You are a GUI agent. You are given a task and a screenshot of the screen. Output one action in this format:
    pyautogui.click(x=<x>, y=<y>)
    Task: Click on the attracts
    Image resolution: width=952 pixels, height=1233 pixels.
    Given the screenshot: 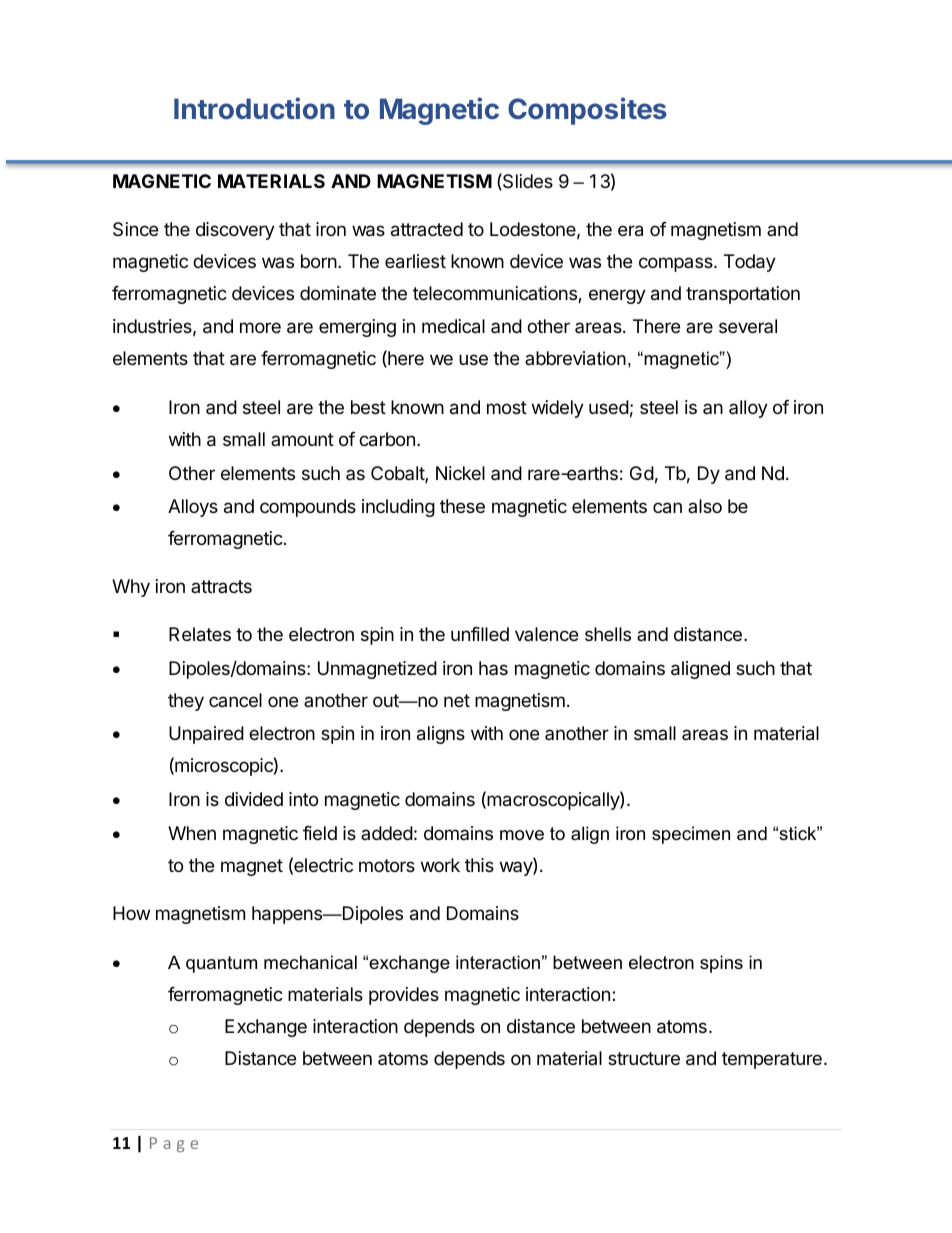 What is the action you would take?
    pyautogui.click(x=221, y=586)
